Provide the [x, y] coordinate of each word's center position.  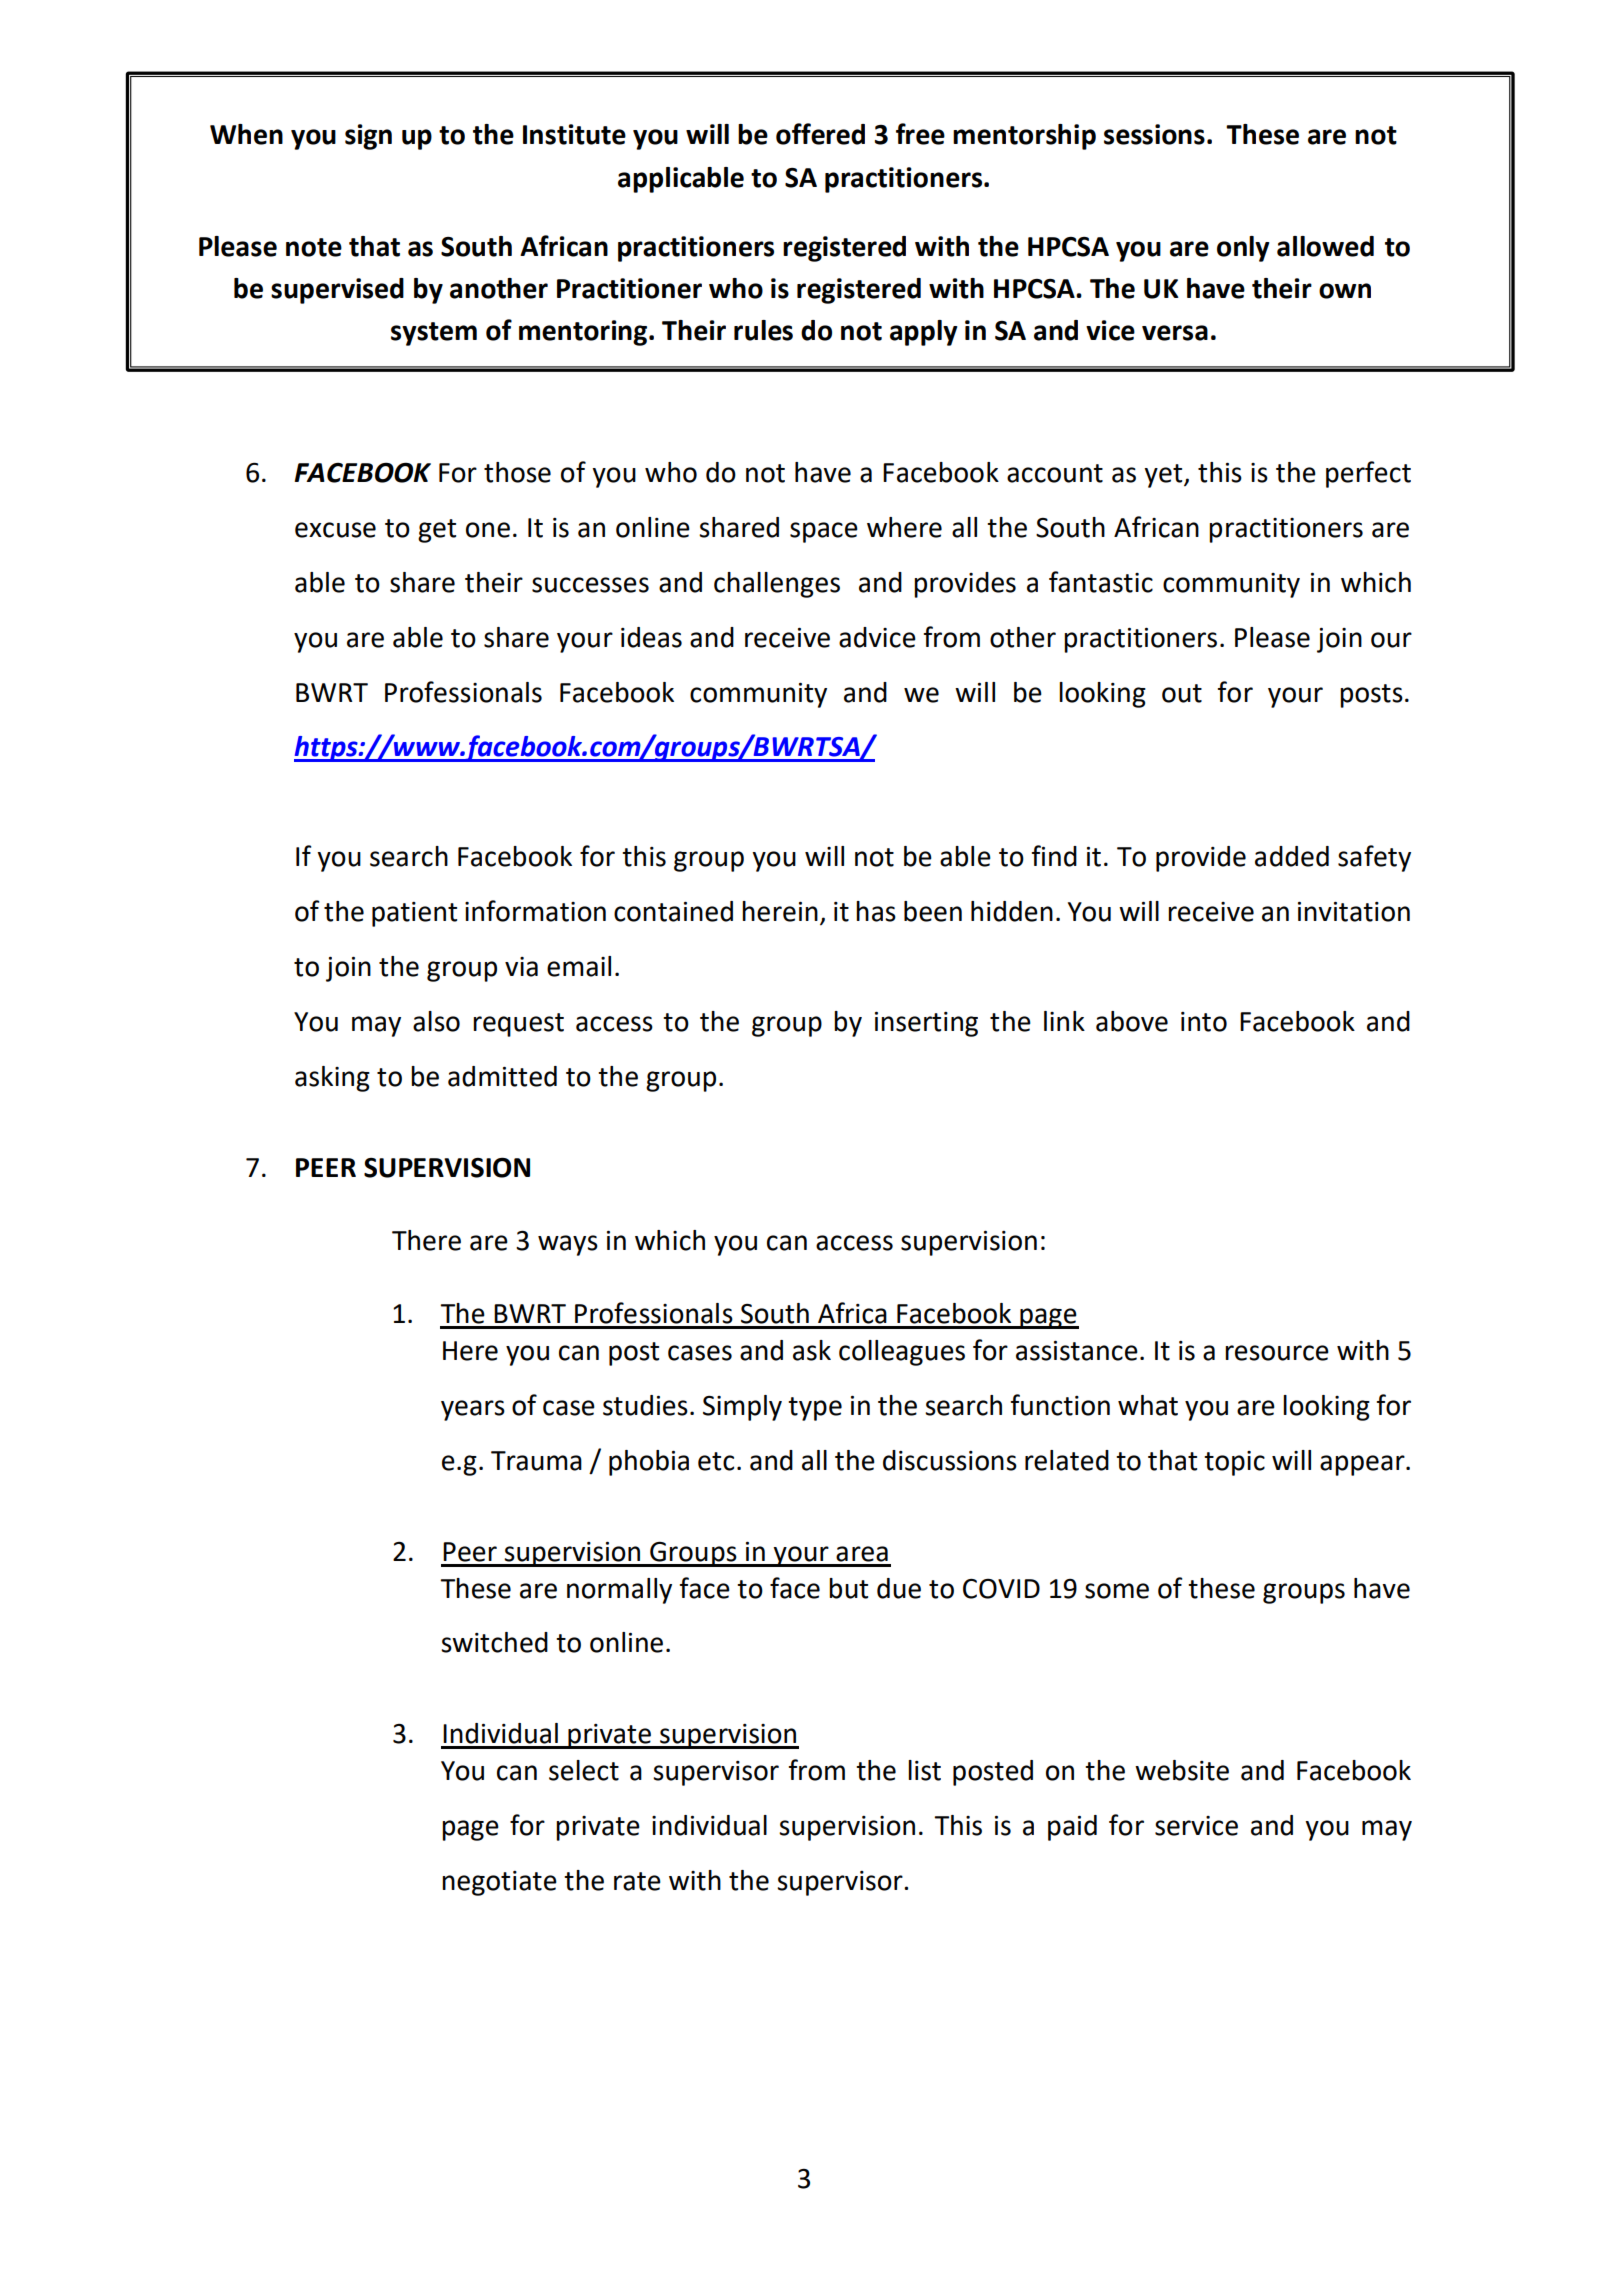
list [924, 1770]
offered [820, 134]
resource [1277, 1353]
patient [414, 914]
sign [368, 137]
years [473, 1410]
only [1243, 249]
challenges [777, 585]
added [1292, 856]
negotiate [499, 1883]
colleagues [902, 1353]
